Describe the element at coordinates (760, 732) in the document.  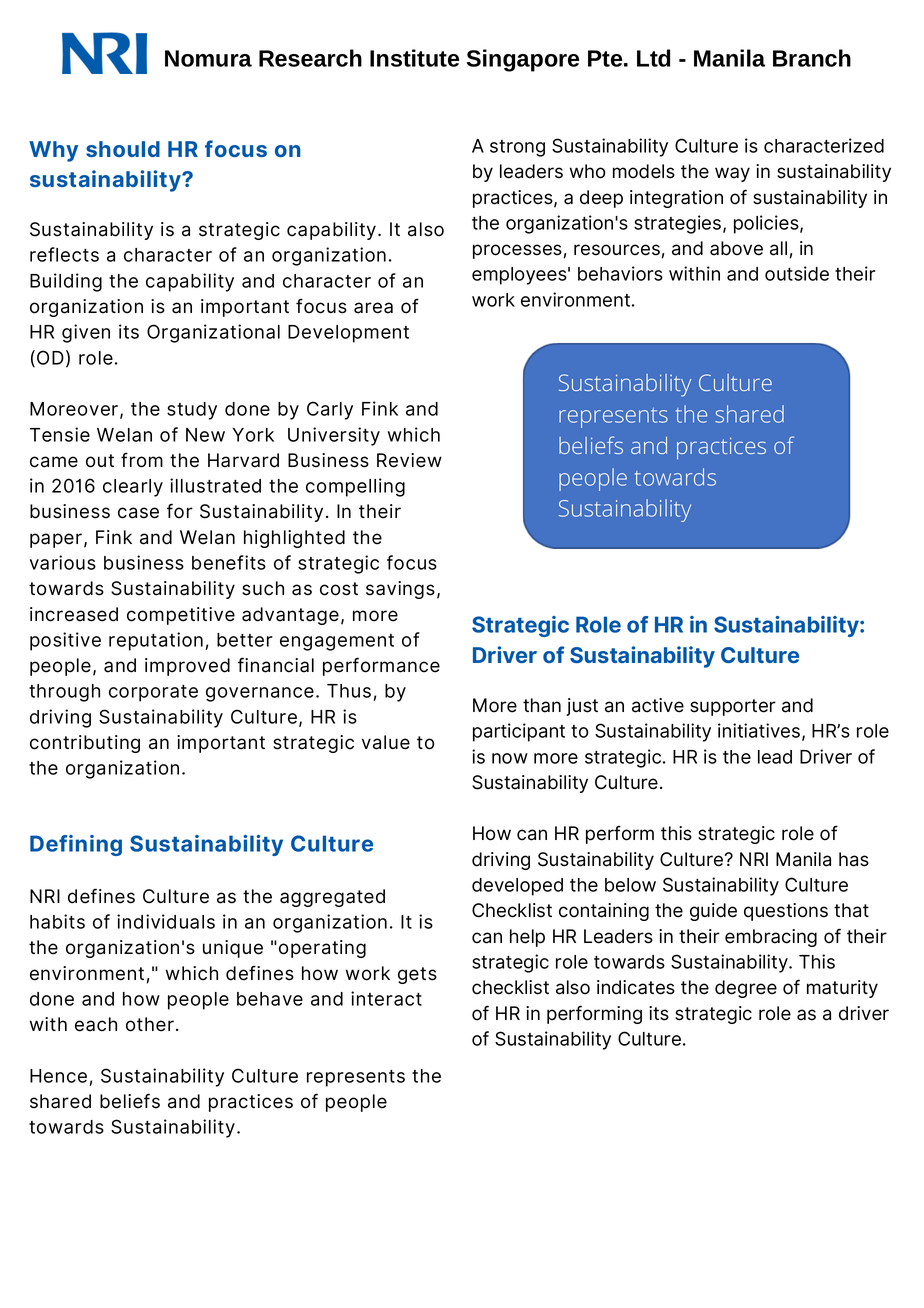
I see `initiatives` at that location.
